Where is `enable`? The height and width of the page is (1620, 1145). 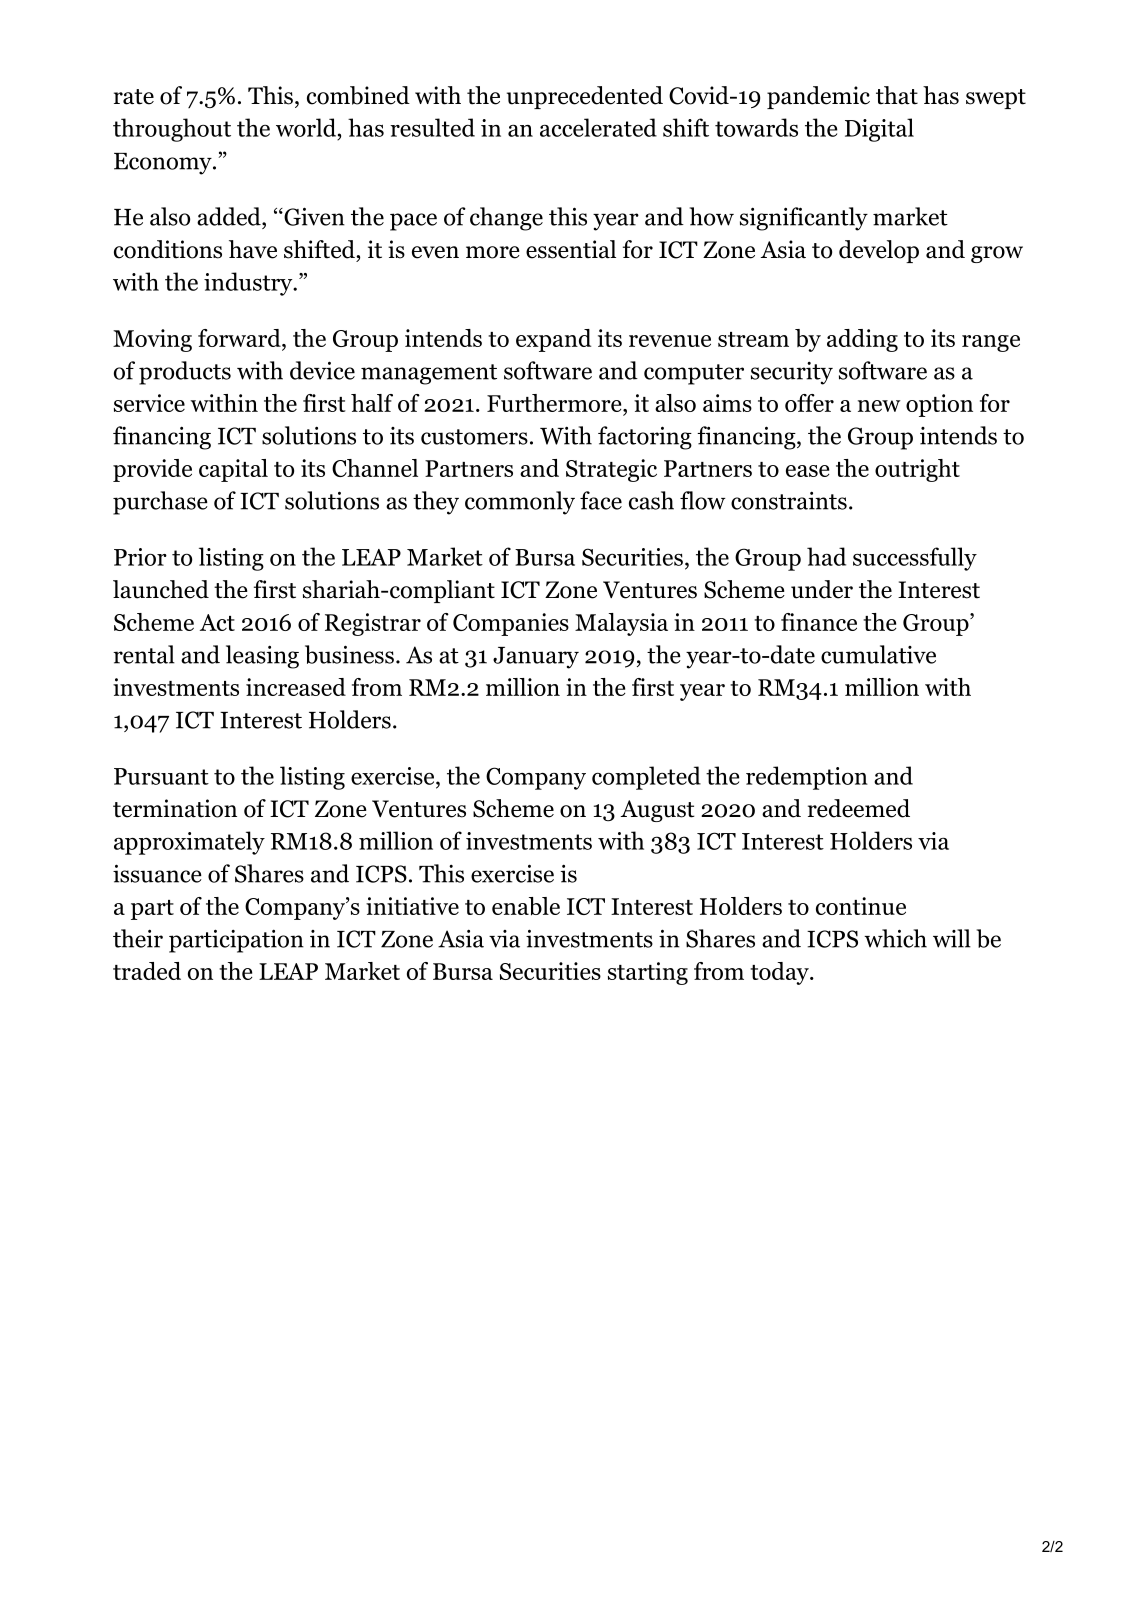
enable is located at coordinates (526, 906).
